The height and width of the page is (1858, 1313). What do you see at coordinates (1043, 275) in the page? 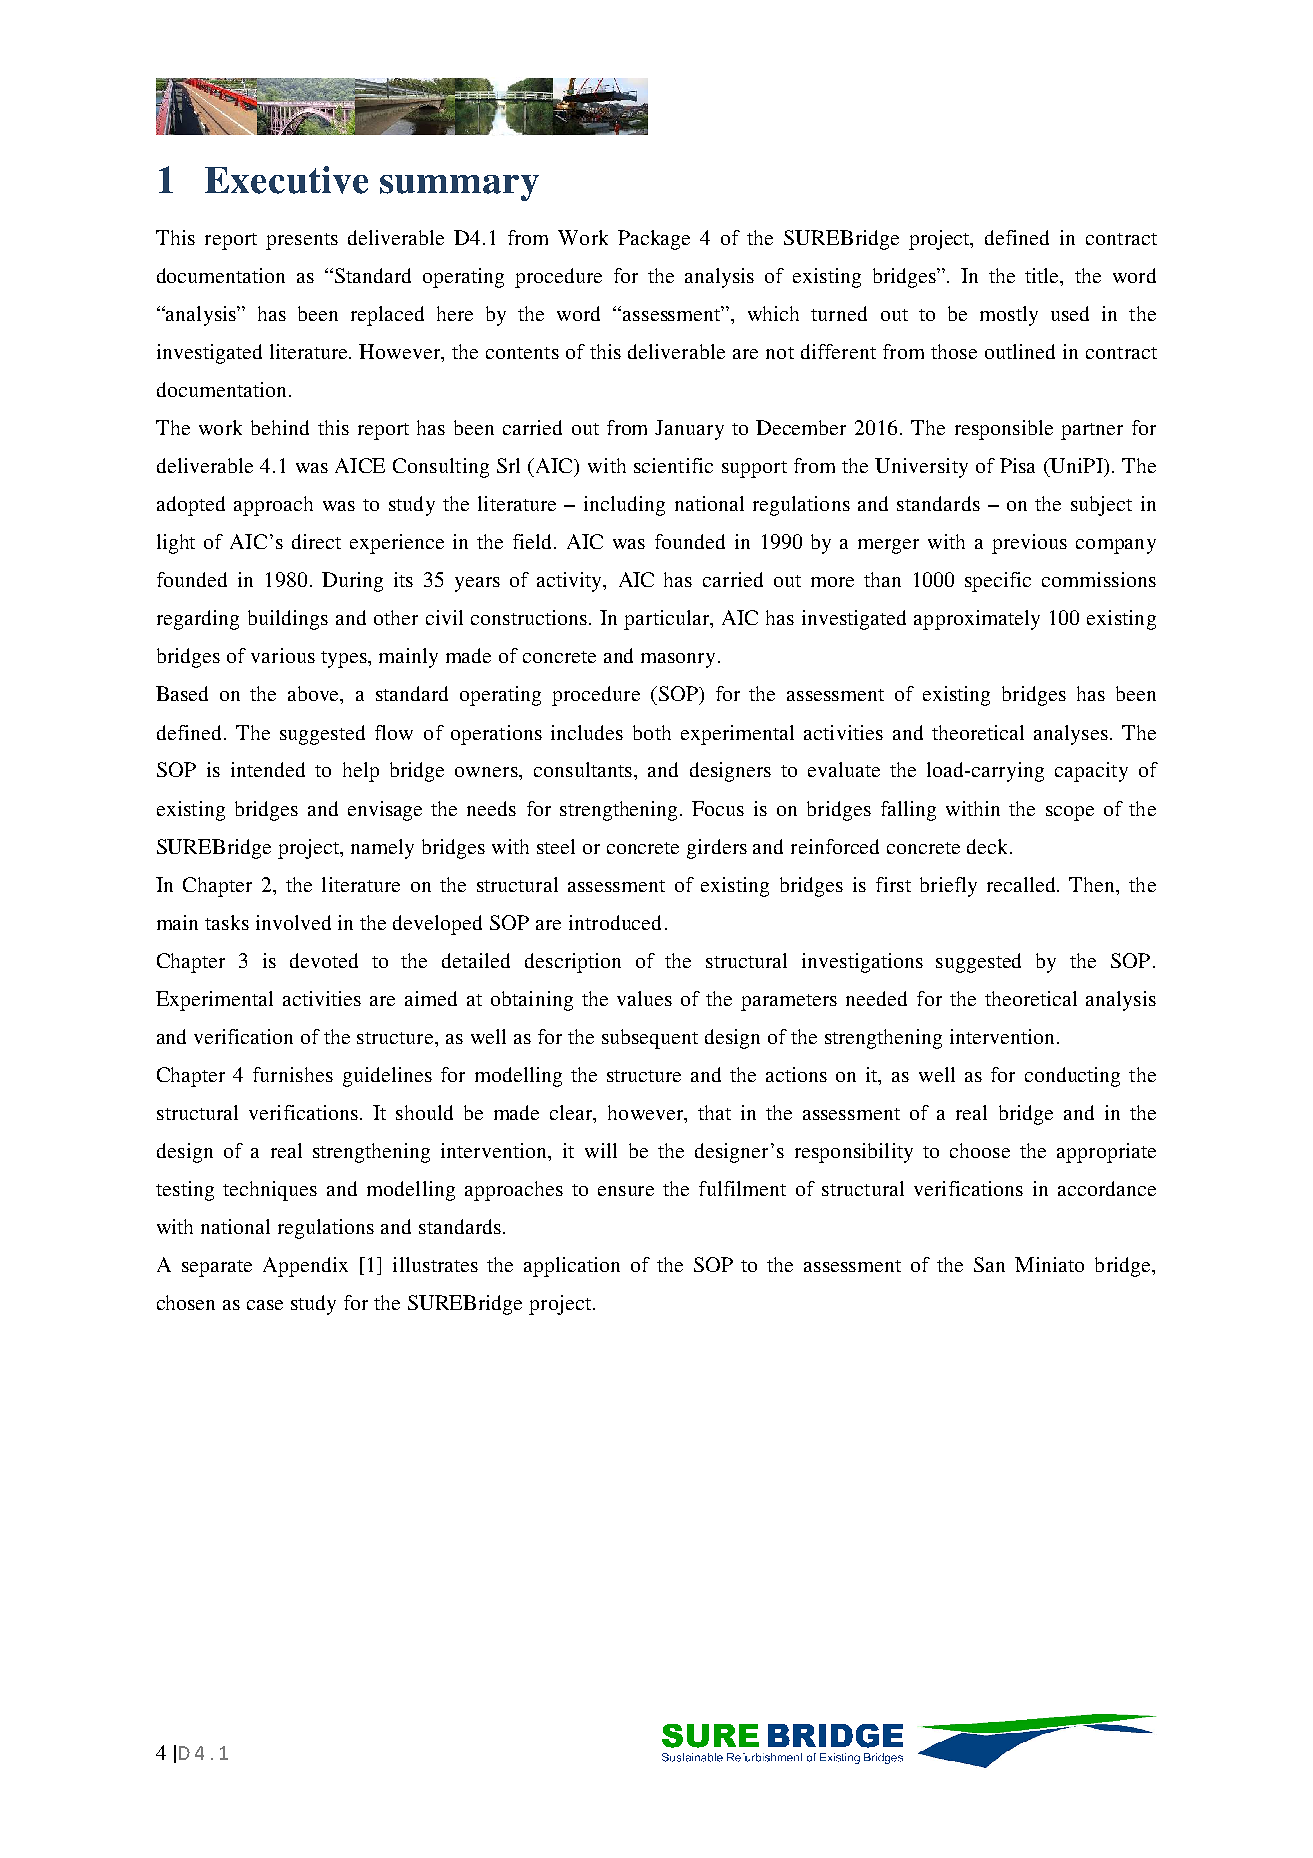
I see `title` at bounding box center [1043, 275].
